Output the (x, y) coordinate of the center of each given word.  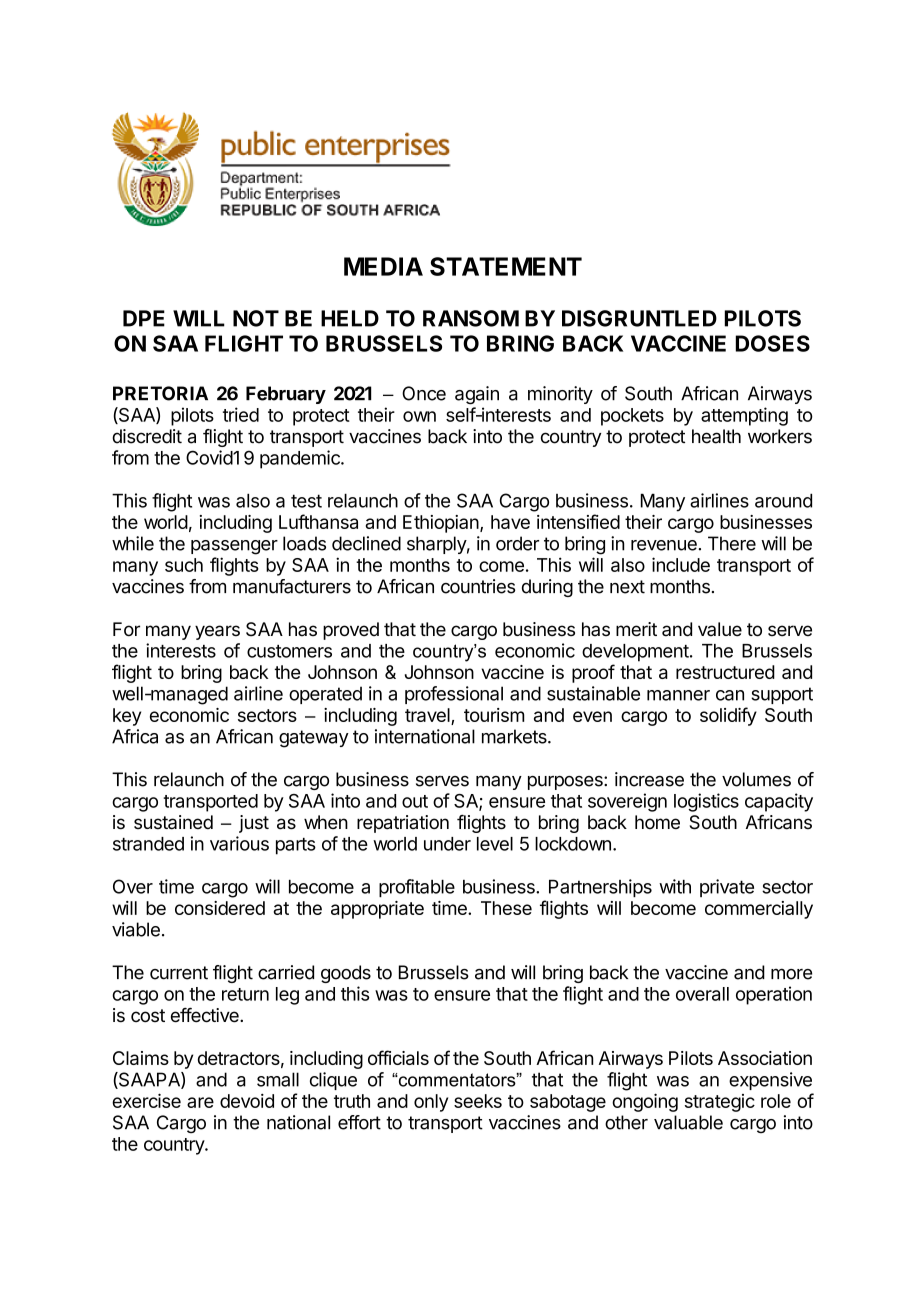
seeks (478, 1101)
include (681, 564)
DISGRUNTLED (639, 318)
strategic (720, 1103)
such (184, 565)
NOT (256, 318)
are (200, 1102)
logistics (706, 802)
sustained (173, 822)
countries (478, 586)
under (447, 844)
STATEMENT (506, 266)
